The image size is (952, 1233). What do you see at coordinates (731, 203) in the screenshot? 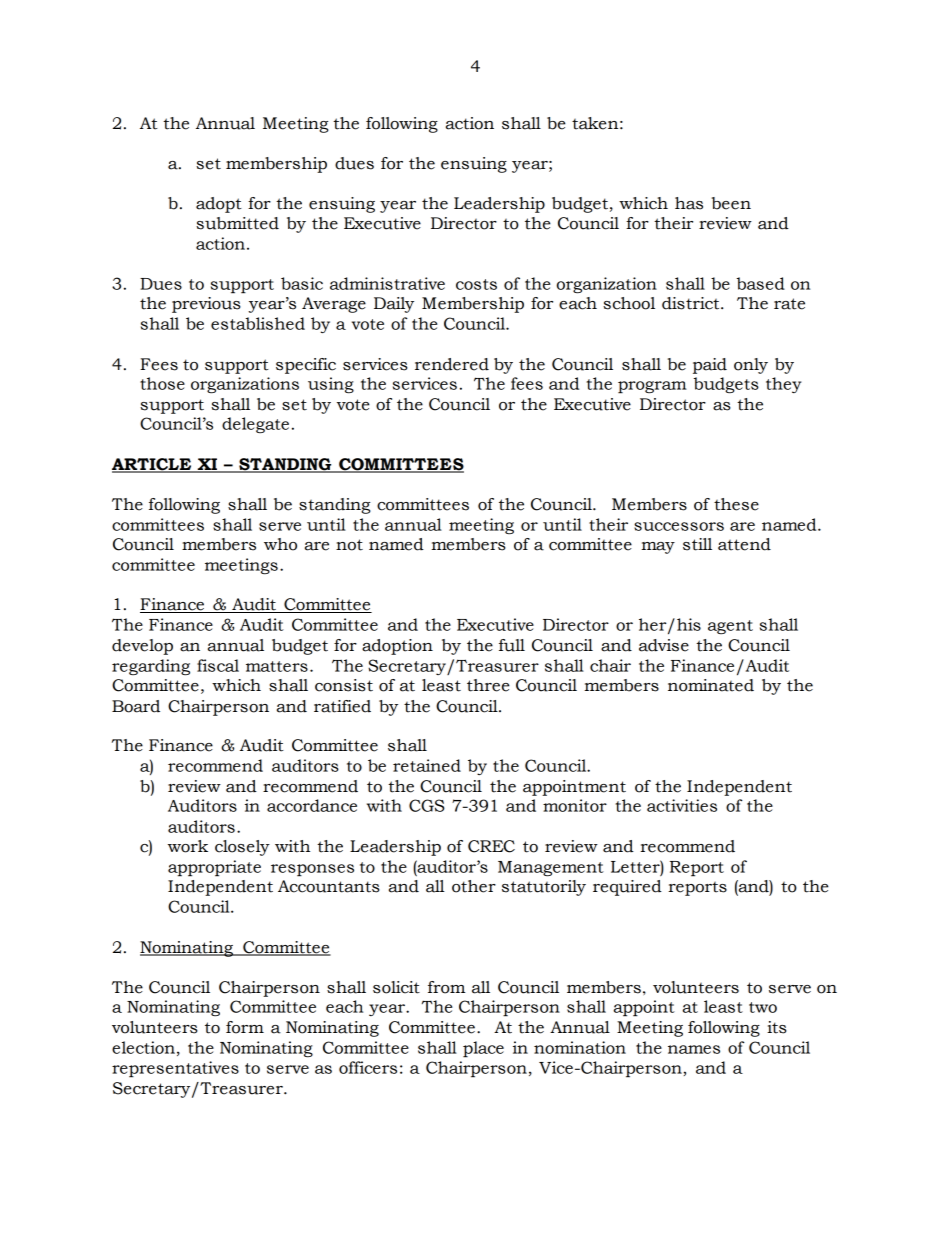
I see `been` at bounding box center [731, 203].
